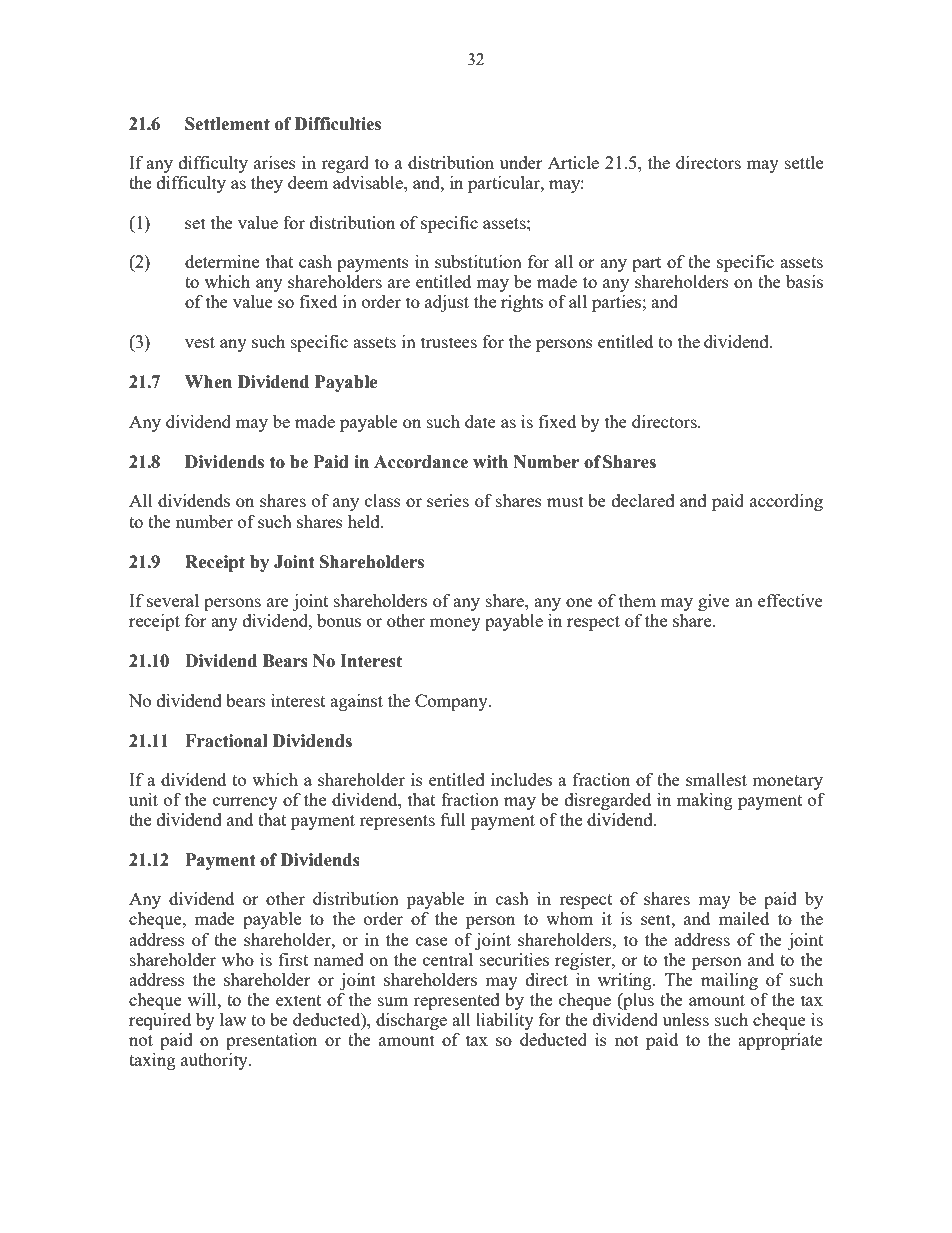 Image resolution: width=952 pixels, height=1233 pixels. I want to click on according, so click(786, 502).
